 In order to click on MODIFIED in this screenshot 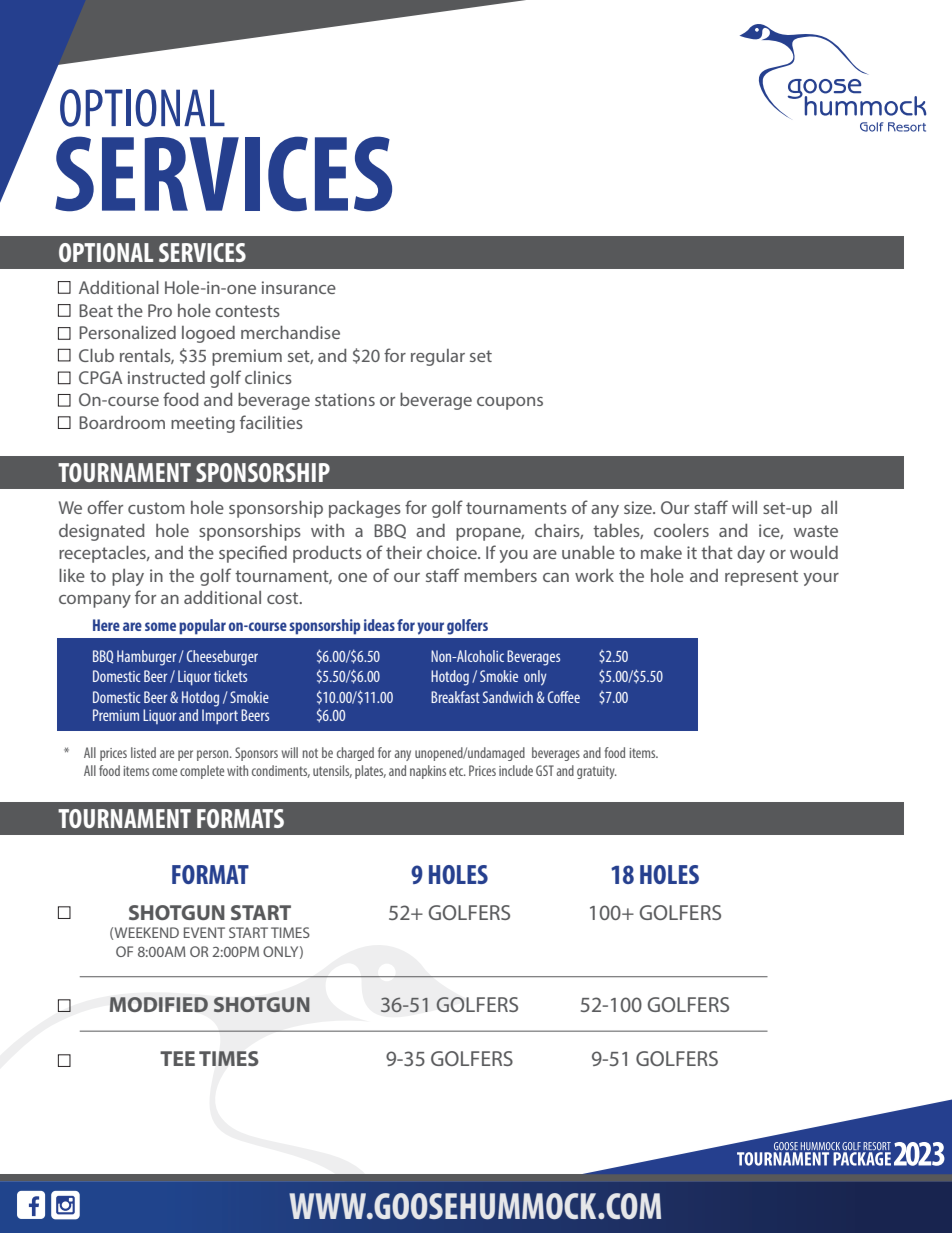, I will do `click(159, 1004)`.
